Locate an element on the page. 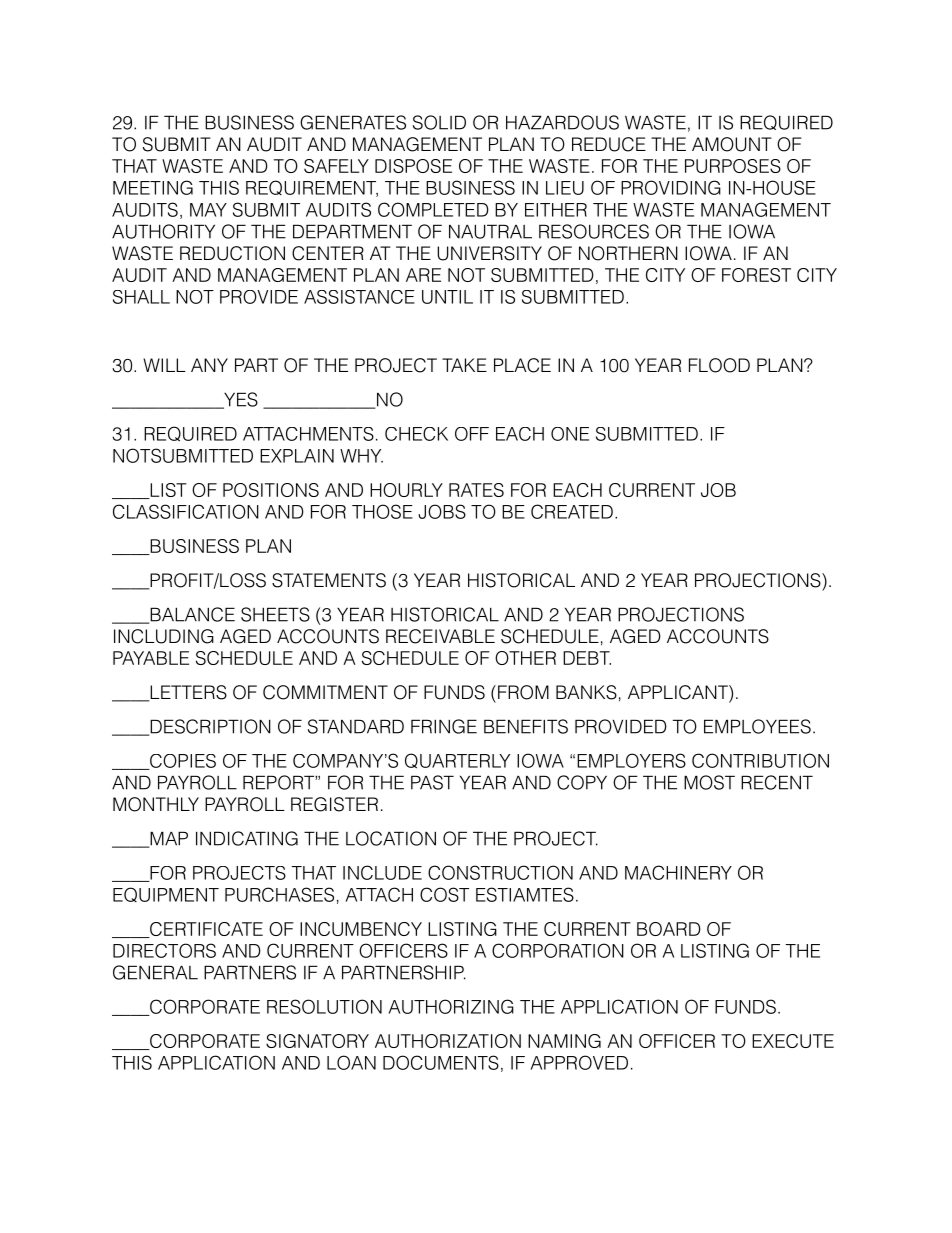 Image resolution: width=952 pixels, height=1233 pixels. WILL is located at coordinates (164, 365).
